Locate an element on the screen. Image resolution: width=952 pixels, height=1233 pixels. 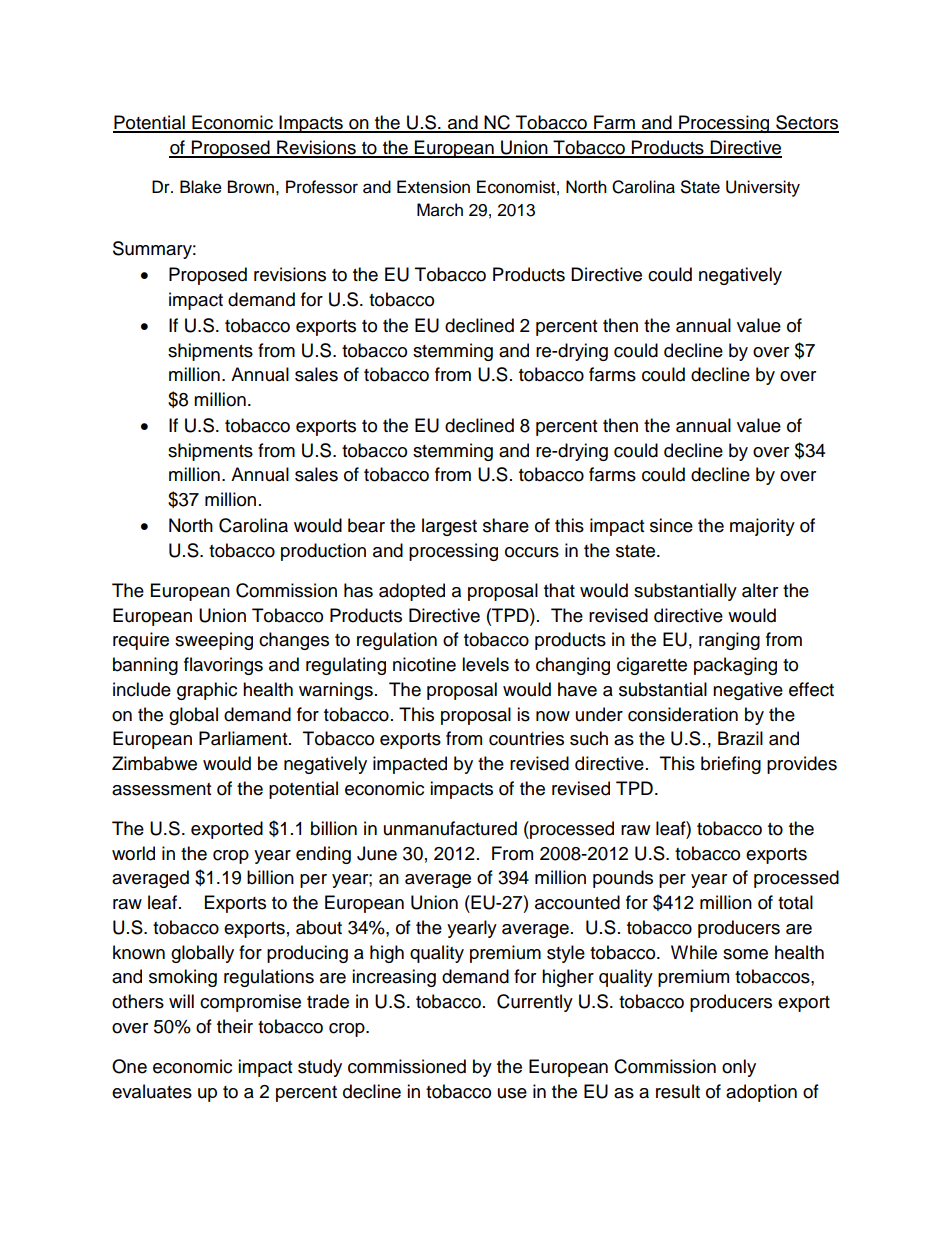
Extension is located at coordinates (433, 187).
